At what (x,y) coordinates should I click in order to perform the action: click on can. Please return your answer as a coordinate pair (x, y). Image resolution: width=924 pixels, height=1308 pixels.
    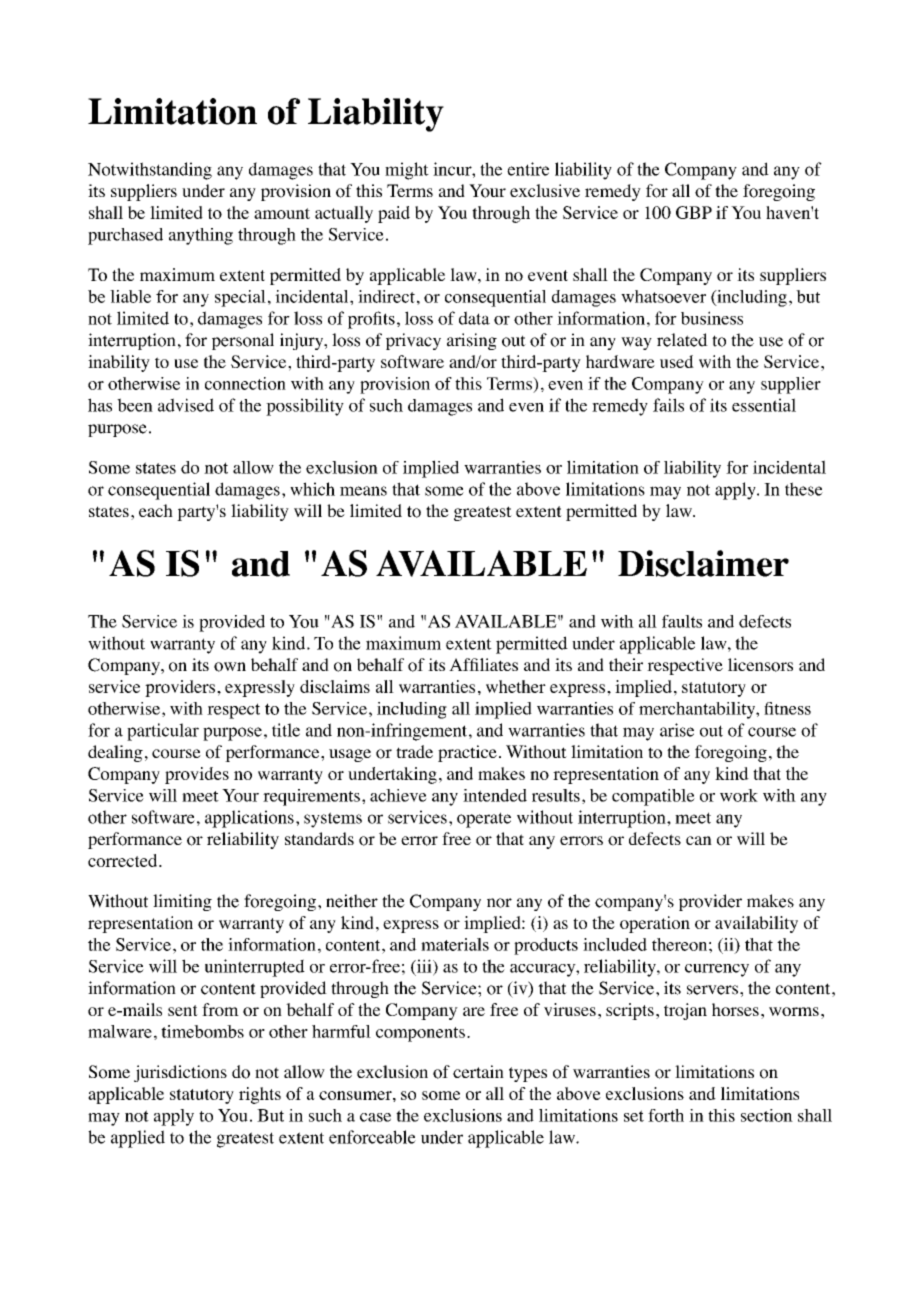
    Looking at the image, I should click on (699, 840).
